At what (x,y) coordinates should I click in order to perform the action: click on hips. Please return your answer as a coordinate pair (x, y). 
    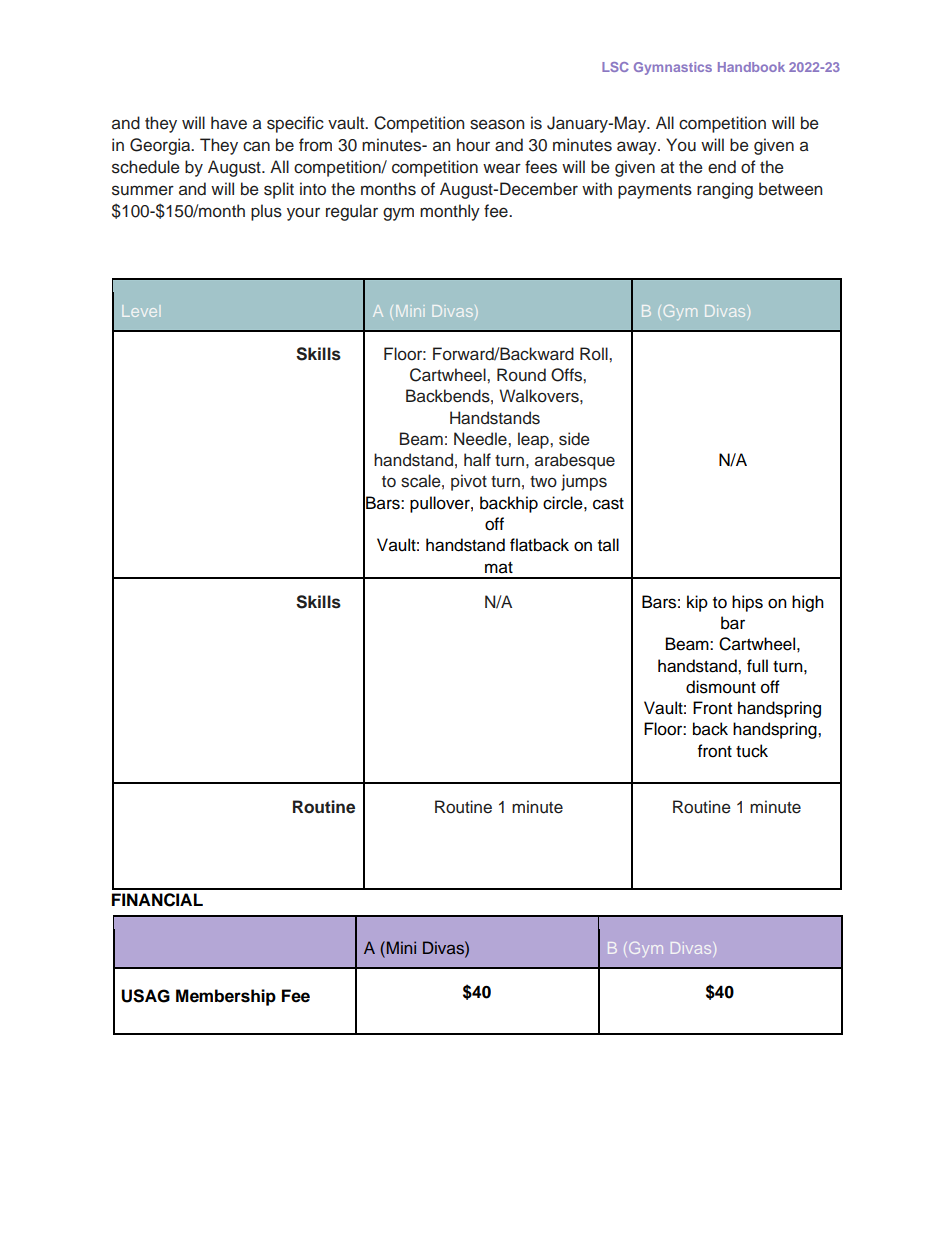
    Looking at the image, I should click on (747, 603).
